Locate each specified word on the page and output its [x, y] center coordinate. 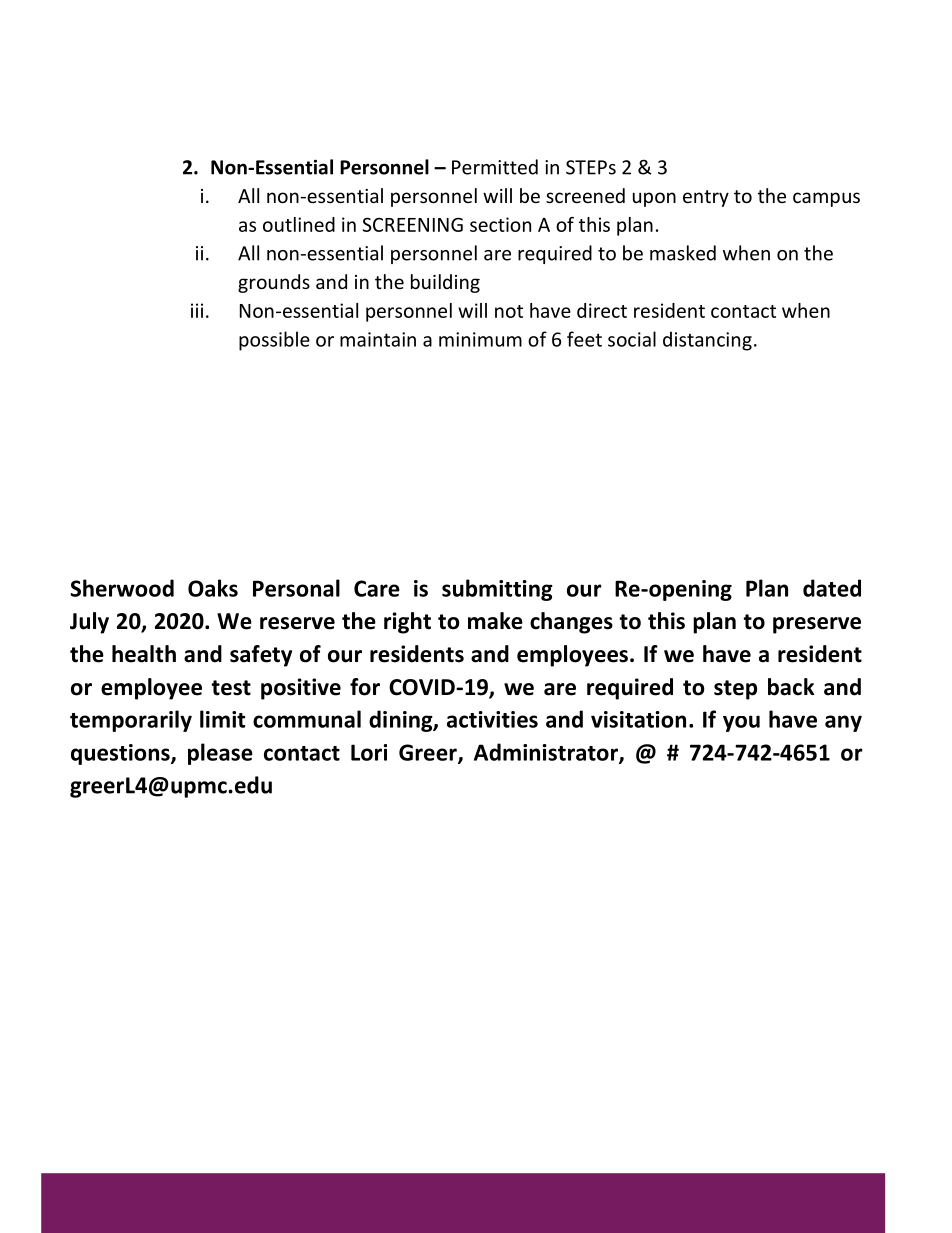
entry [706, 198]
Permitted [495, 167]
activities [492, 719]
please [220, 754]
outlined [299, 224]
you [741, 723]
